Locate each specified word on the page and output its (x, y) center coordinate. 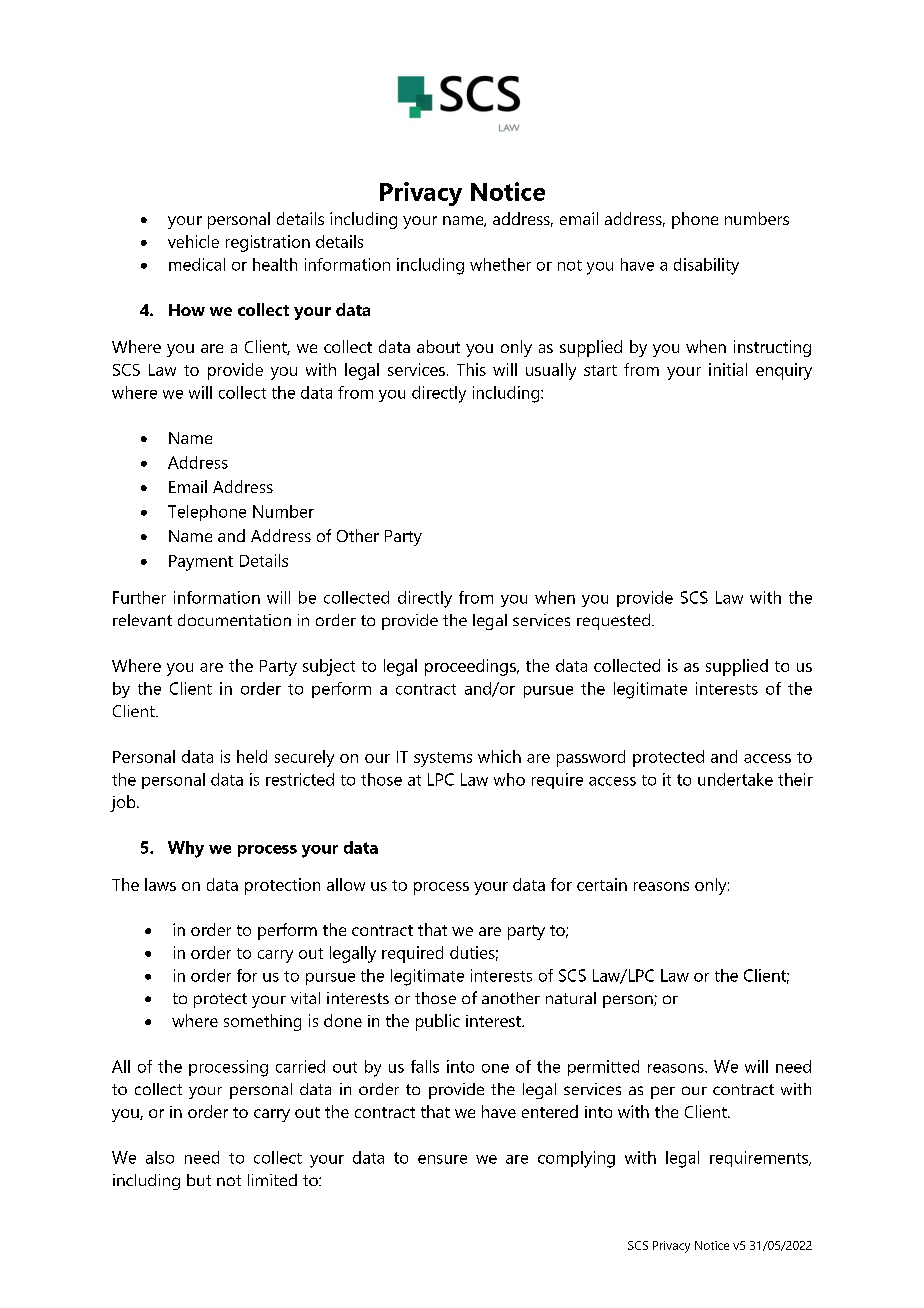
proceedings (471, 667)
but (199, 1180)
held (252, 756)
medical (197, 264)
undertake (735, 779)
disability (706, 266)
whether (500, 264)
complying (576, 1159)
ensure (442, 1159)
